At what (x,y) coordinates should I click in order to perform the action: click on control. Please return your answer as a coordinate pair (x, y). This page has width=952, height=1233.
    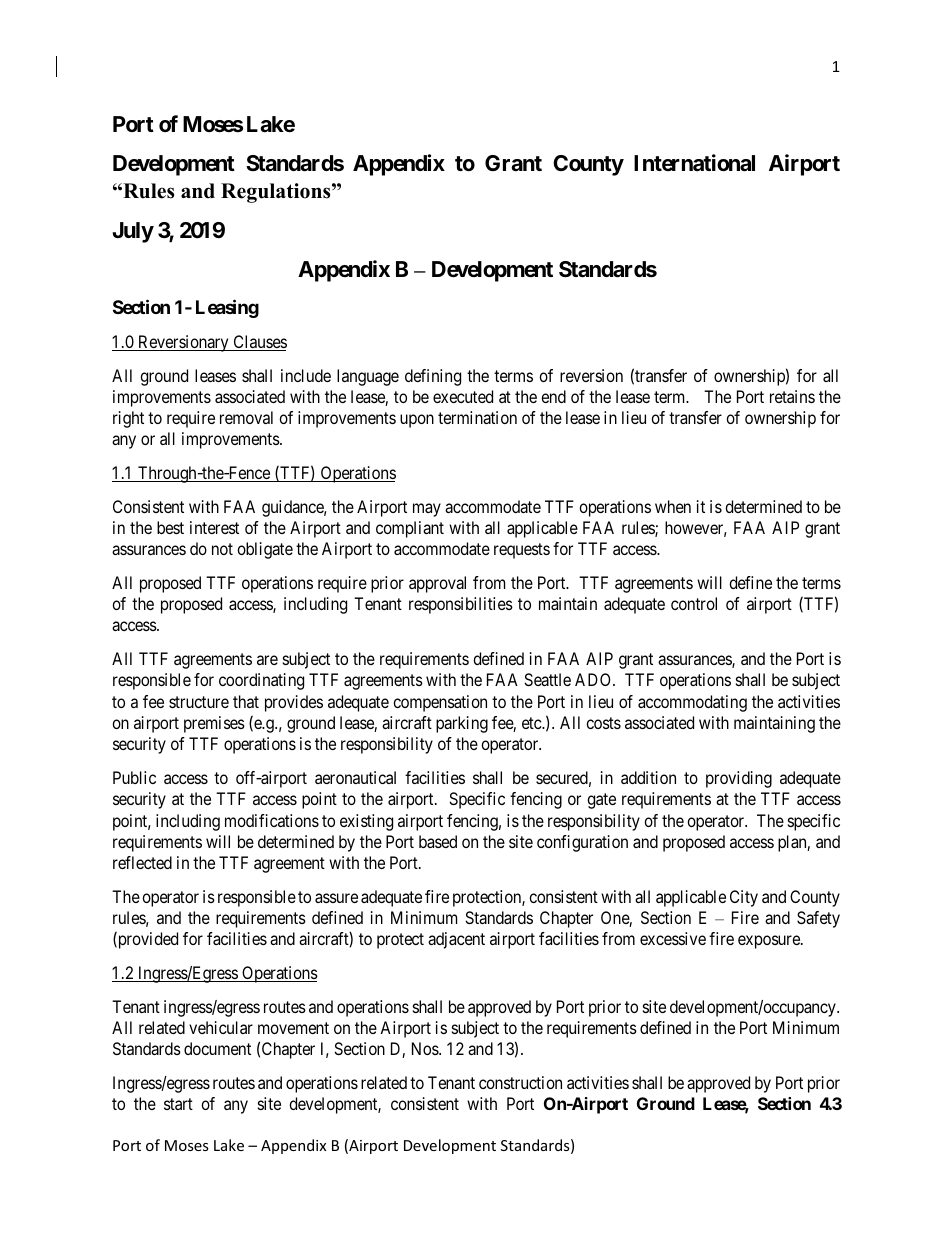
    Looking at the image, I should click on (694, 603).
